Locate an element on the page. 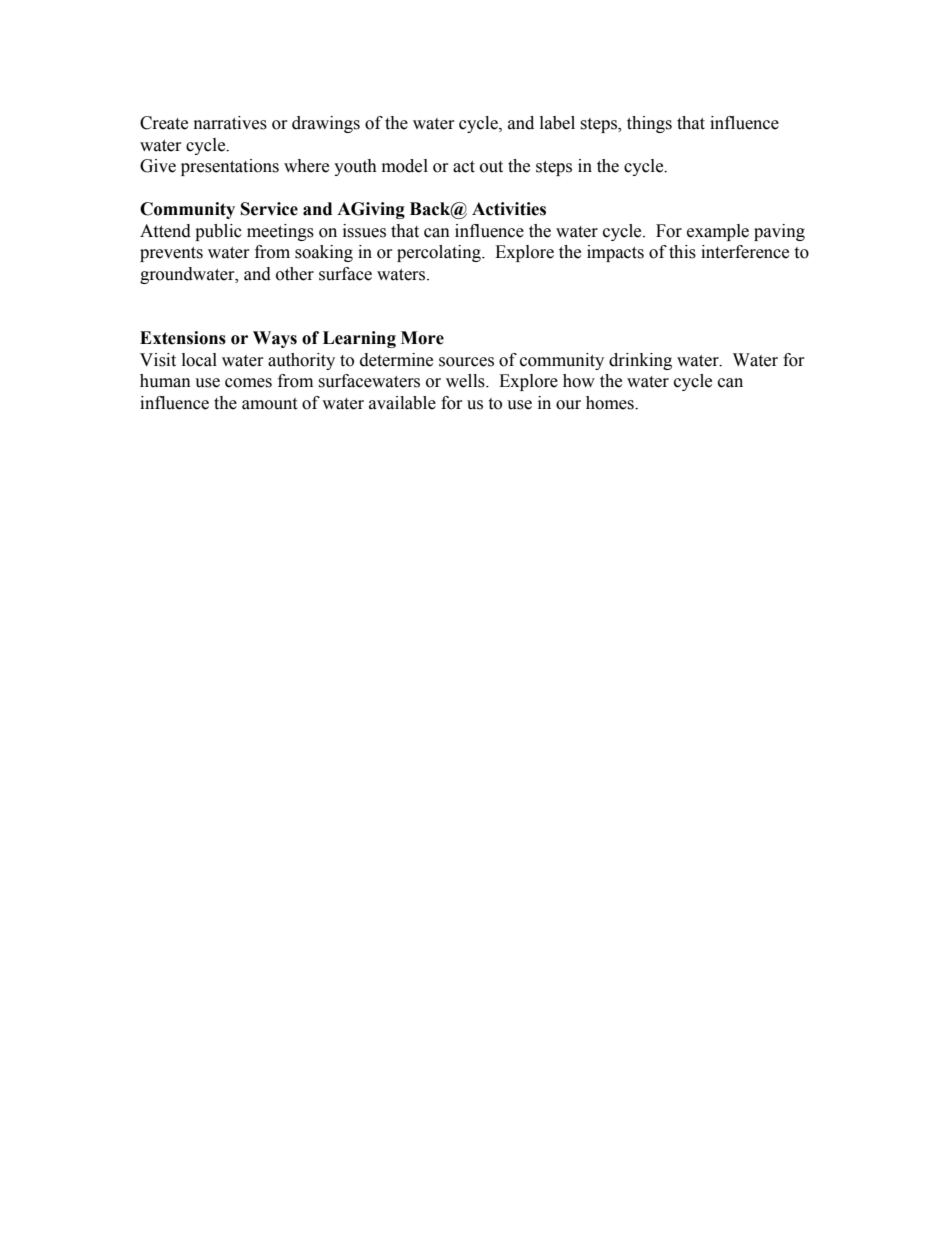 The width and height of the image is (952, 1233). this is located at coordinates (682, 252).
